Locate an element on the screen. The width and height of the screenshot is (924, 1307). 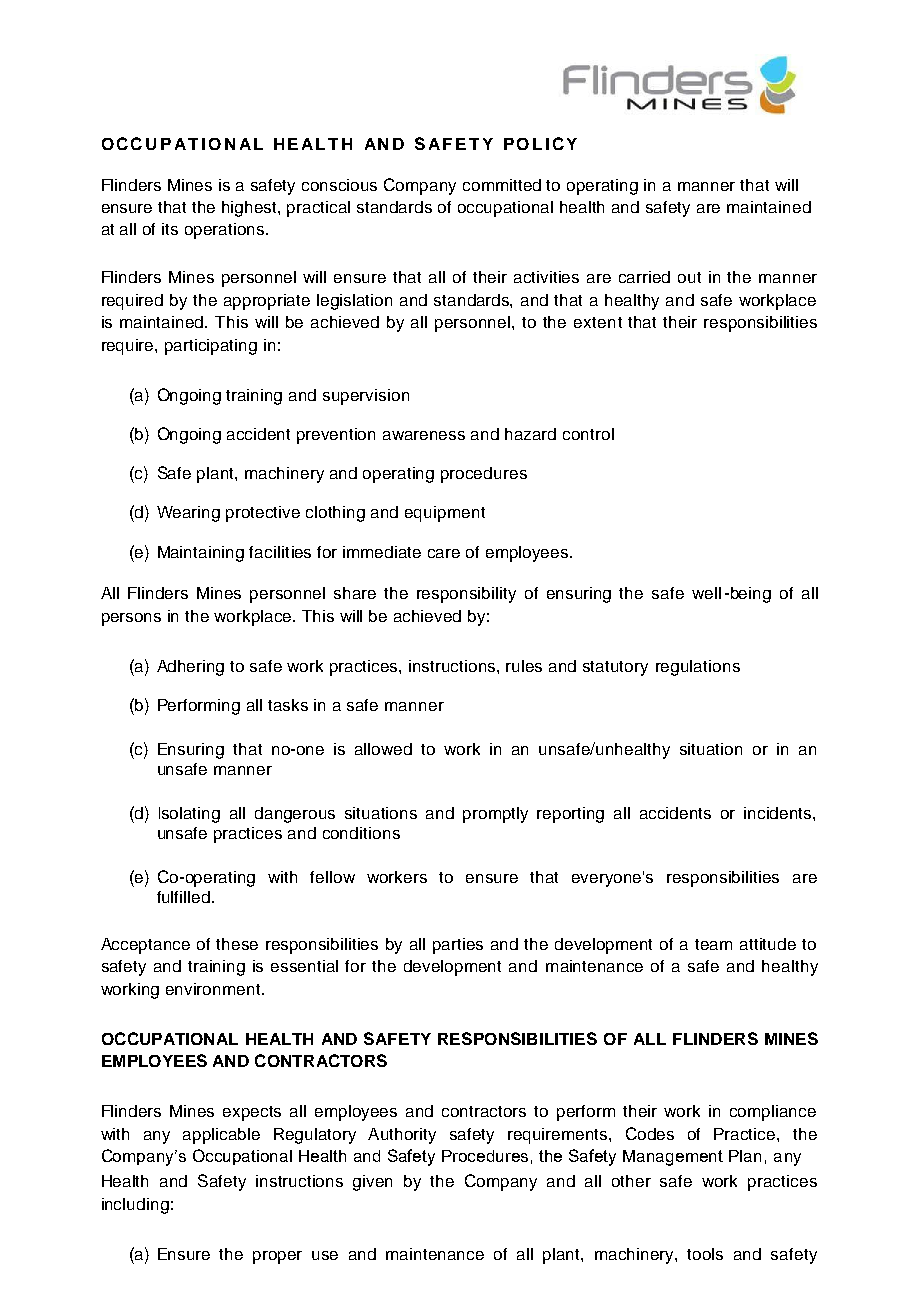
including is located at coordinates (135, 1206).
